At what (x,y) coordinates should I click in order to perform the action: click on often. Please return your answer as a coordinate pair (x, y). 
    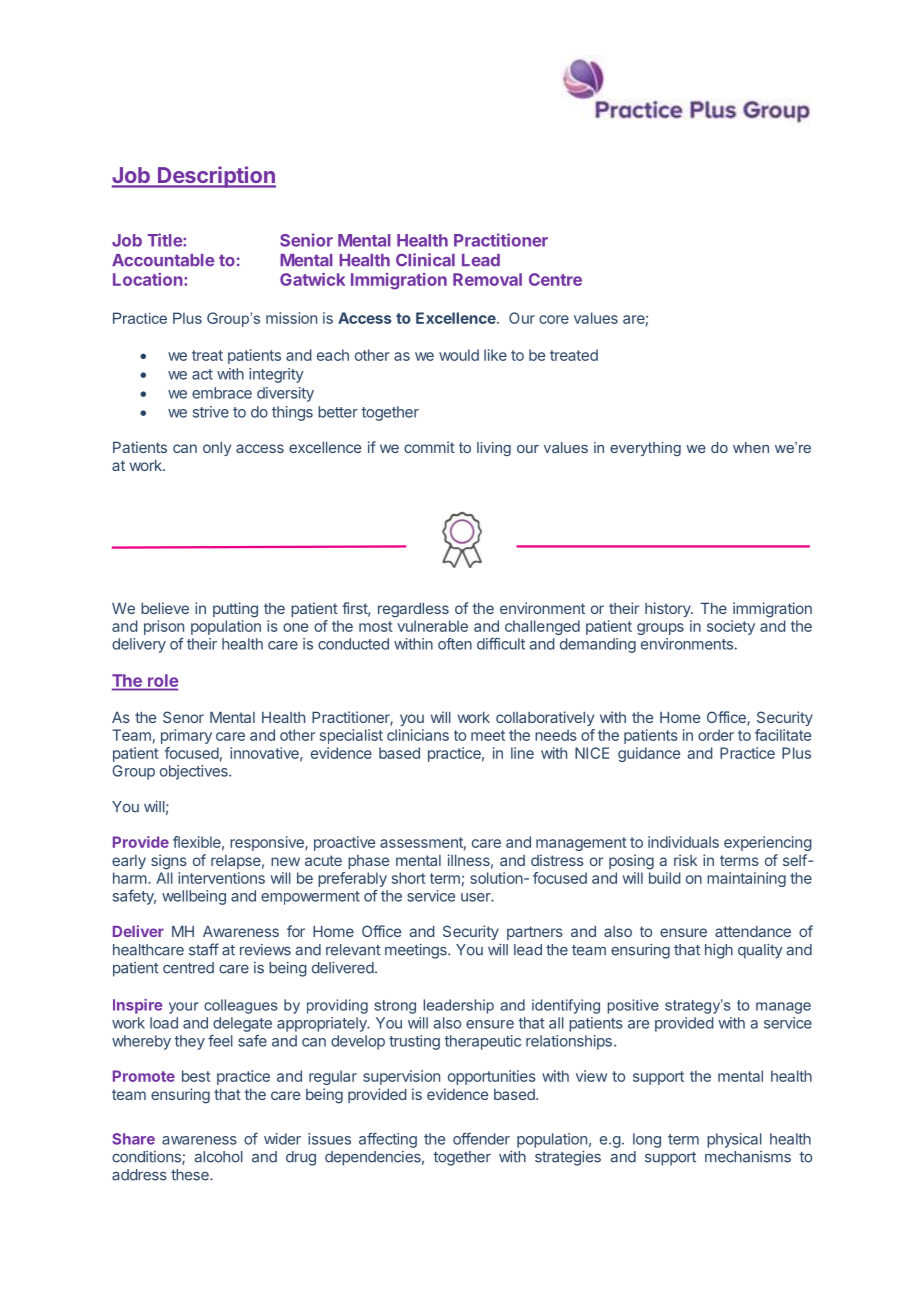
    Looking at the image, I should click on (455, 644).
